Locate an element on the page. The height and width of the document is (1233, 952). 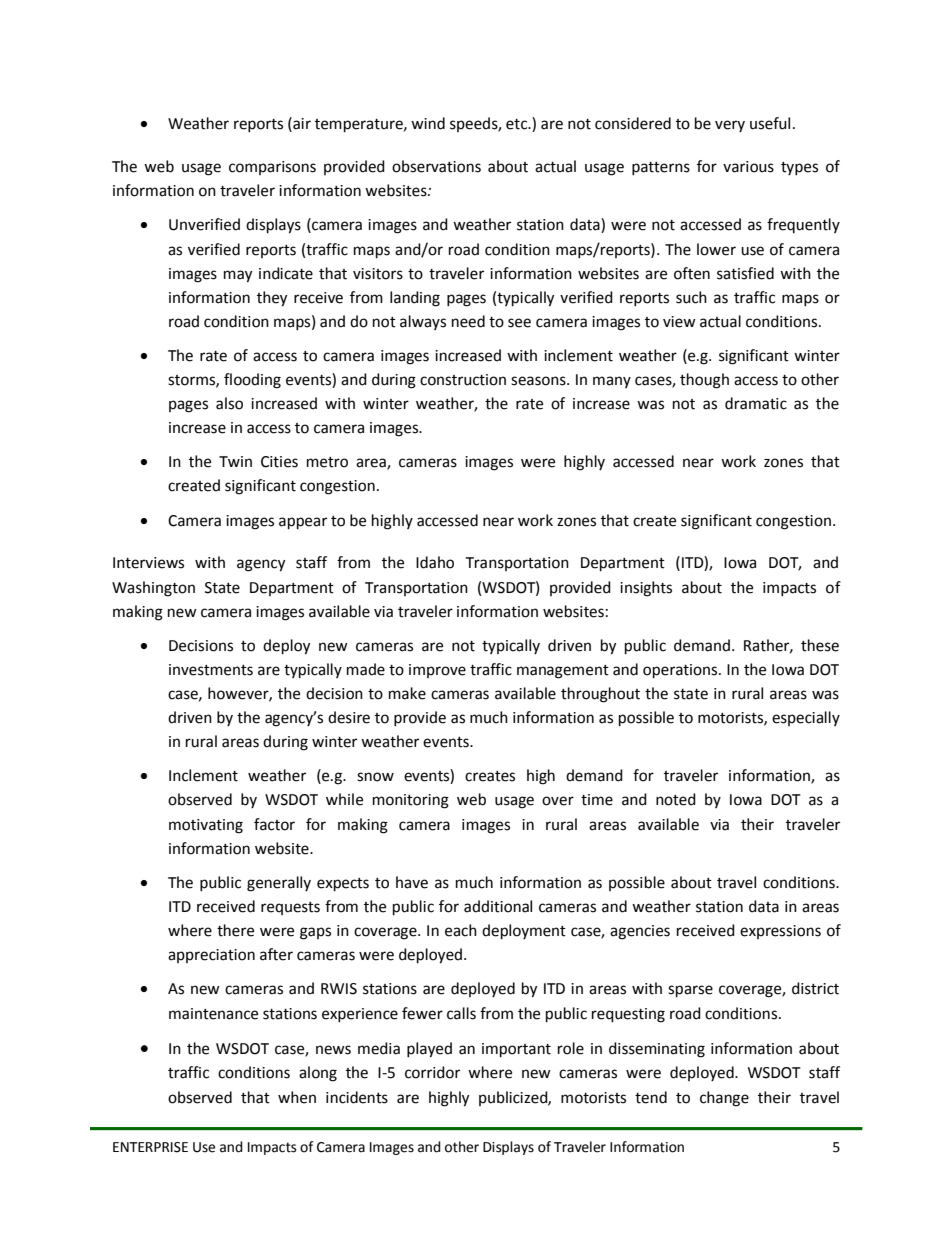
operations is located at coordinates (681, 671).
